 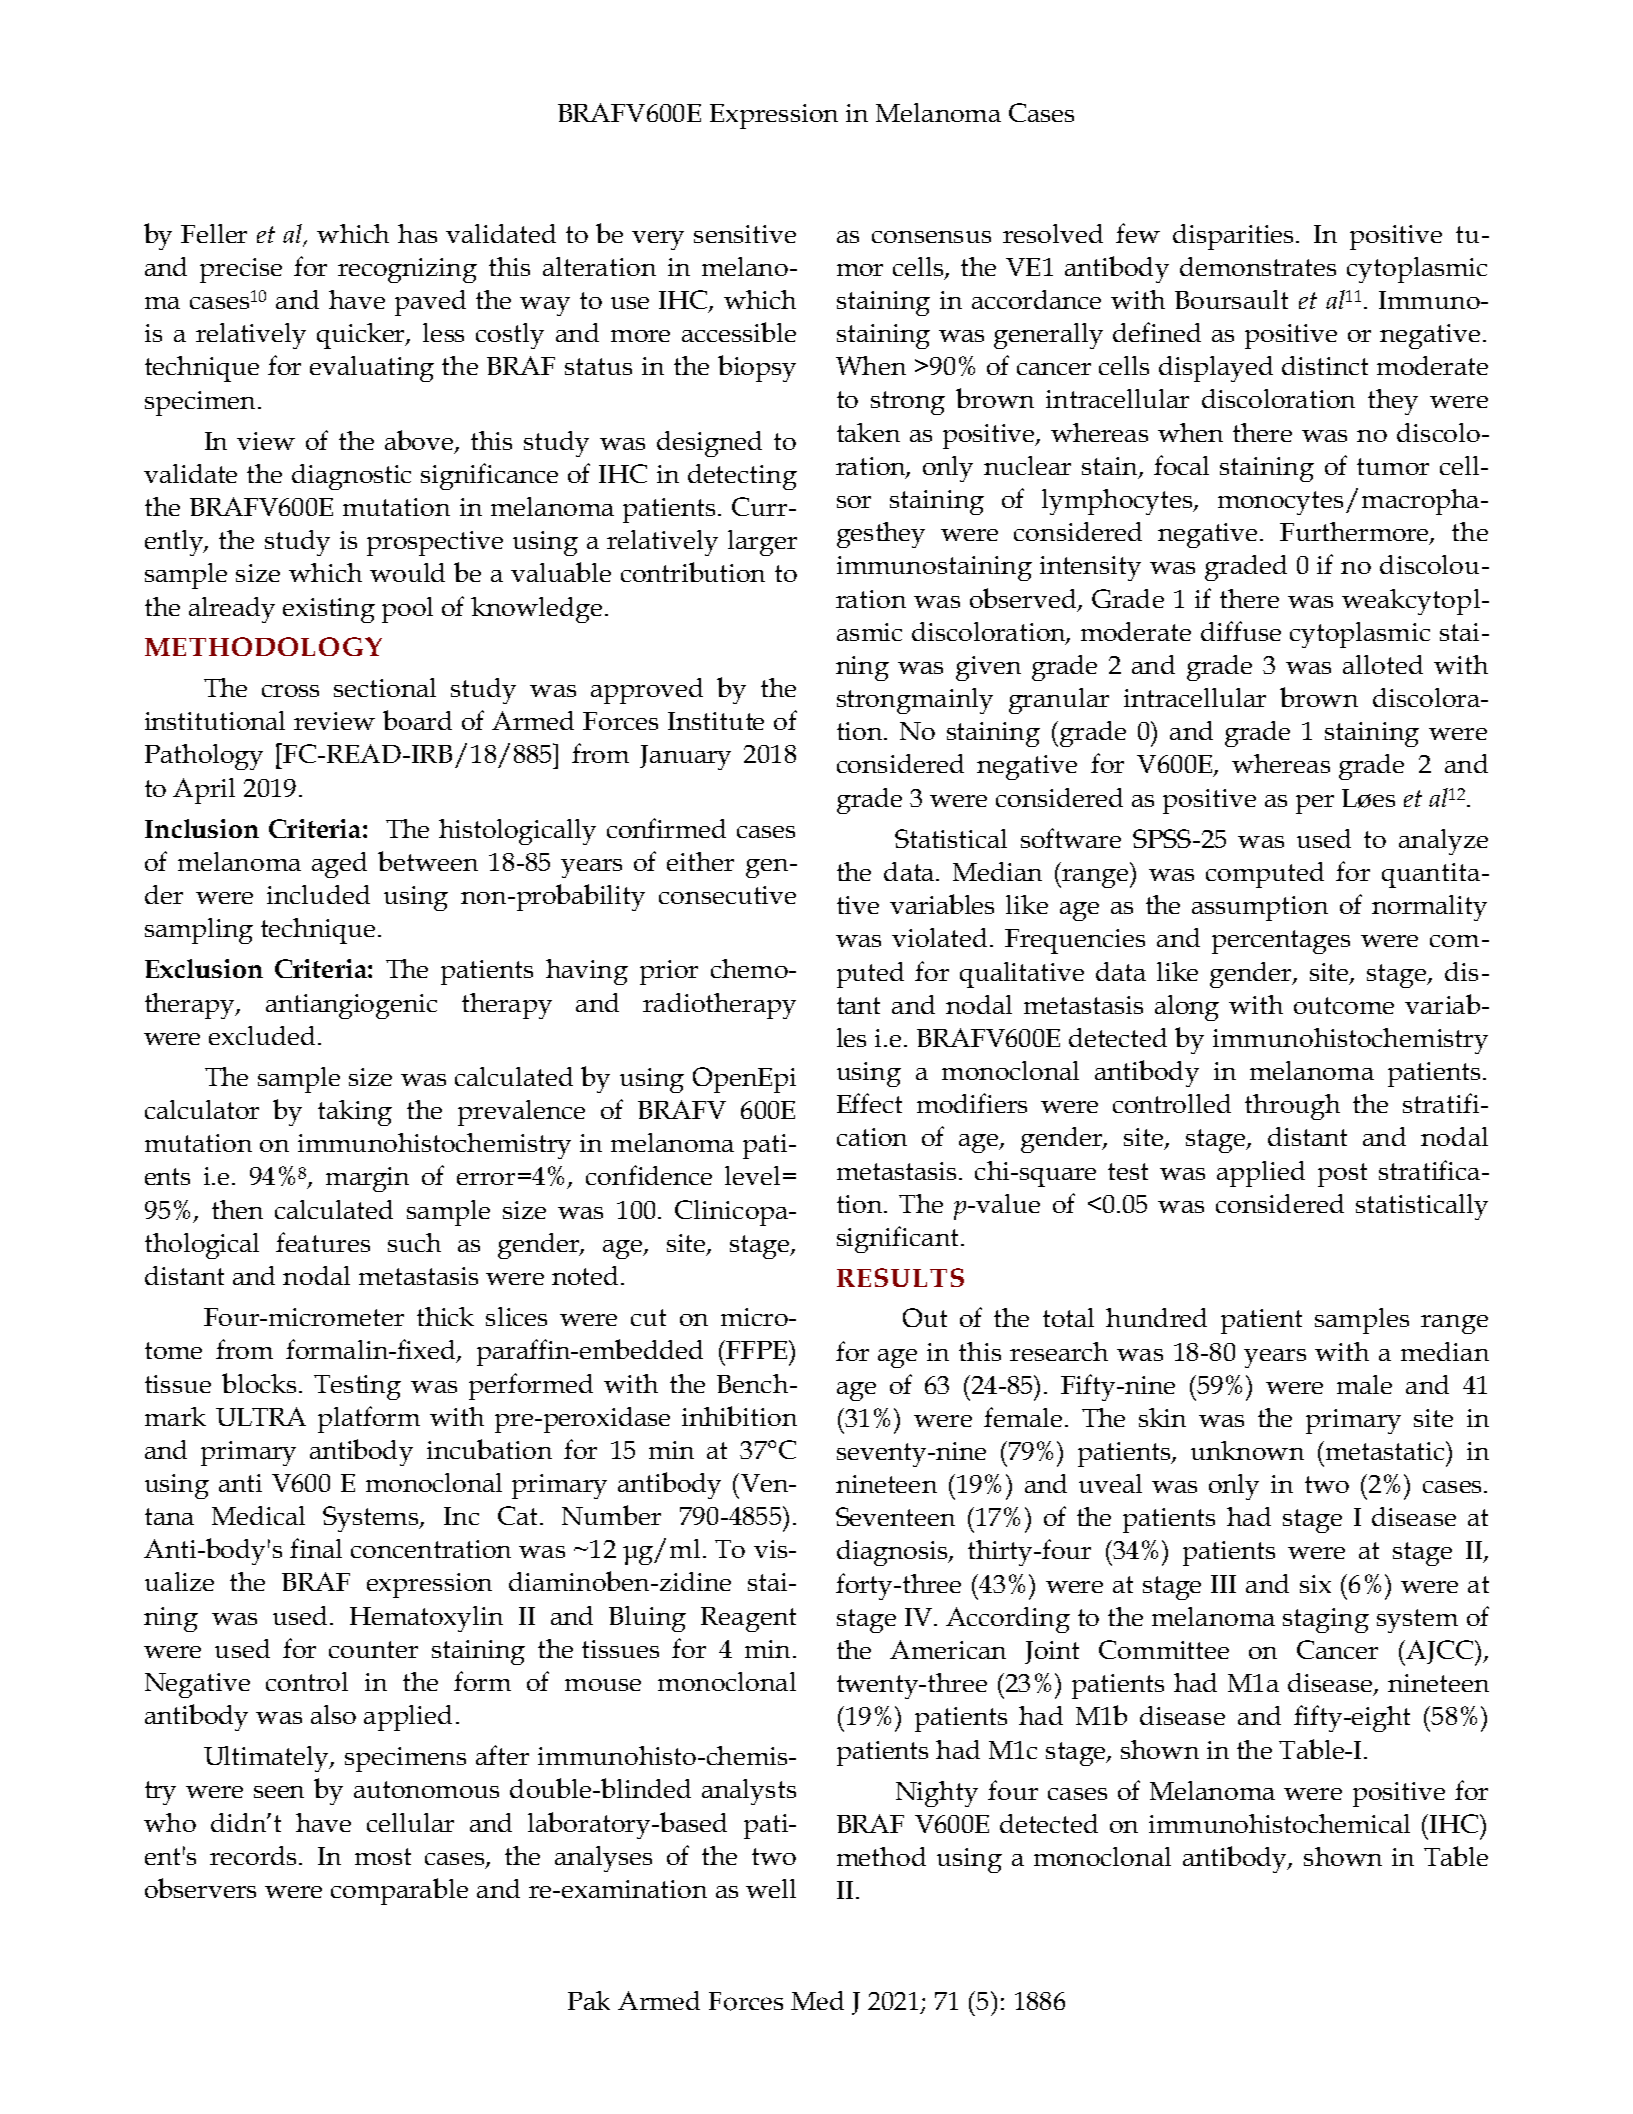 I want to click on comparable, so click(x=399, y=1891).
